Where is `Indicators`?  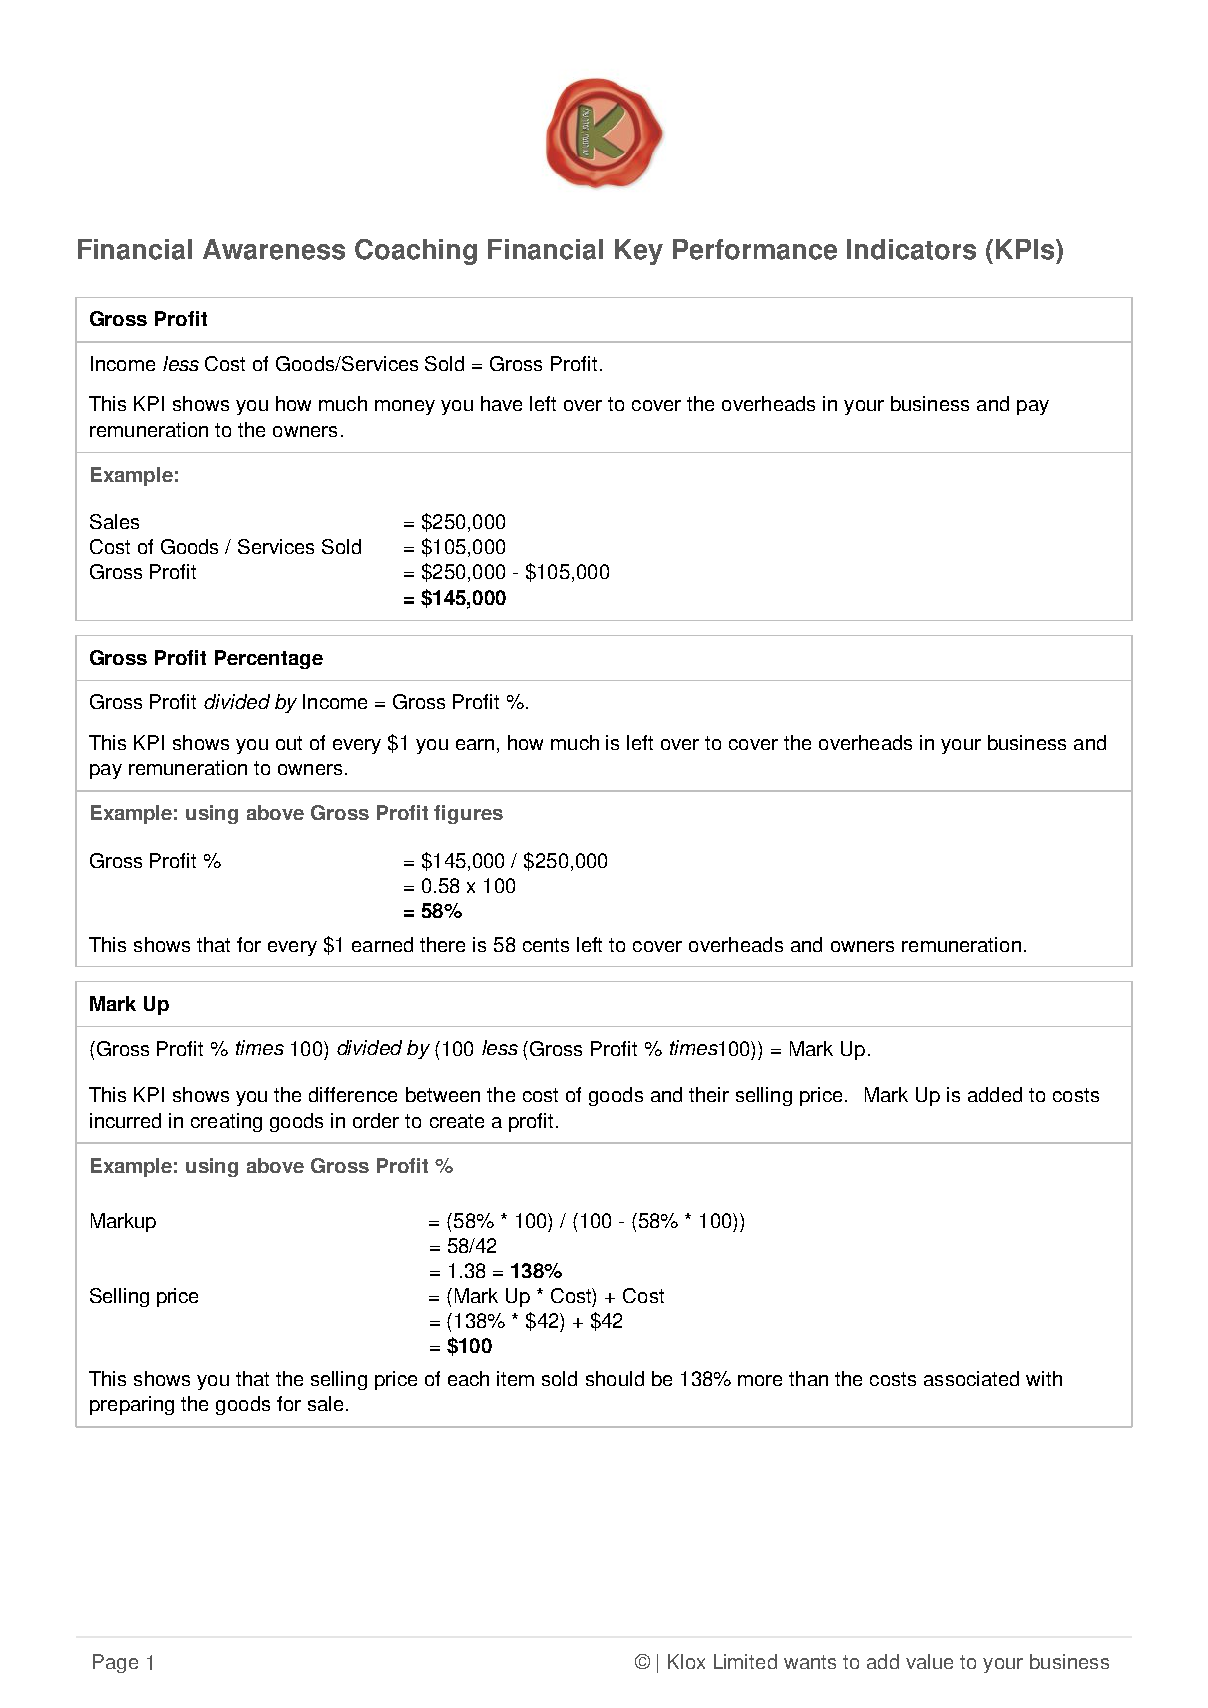
Indicators is located at coordinates (911, 249).
